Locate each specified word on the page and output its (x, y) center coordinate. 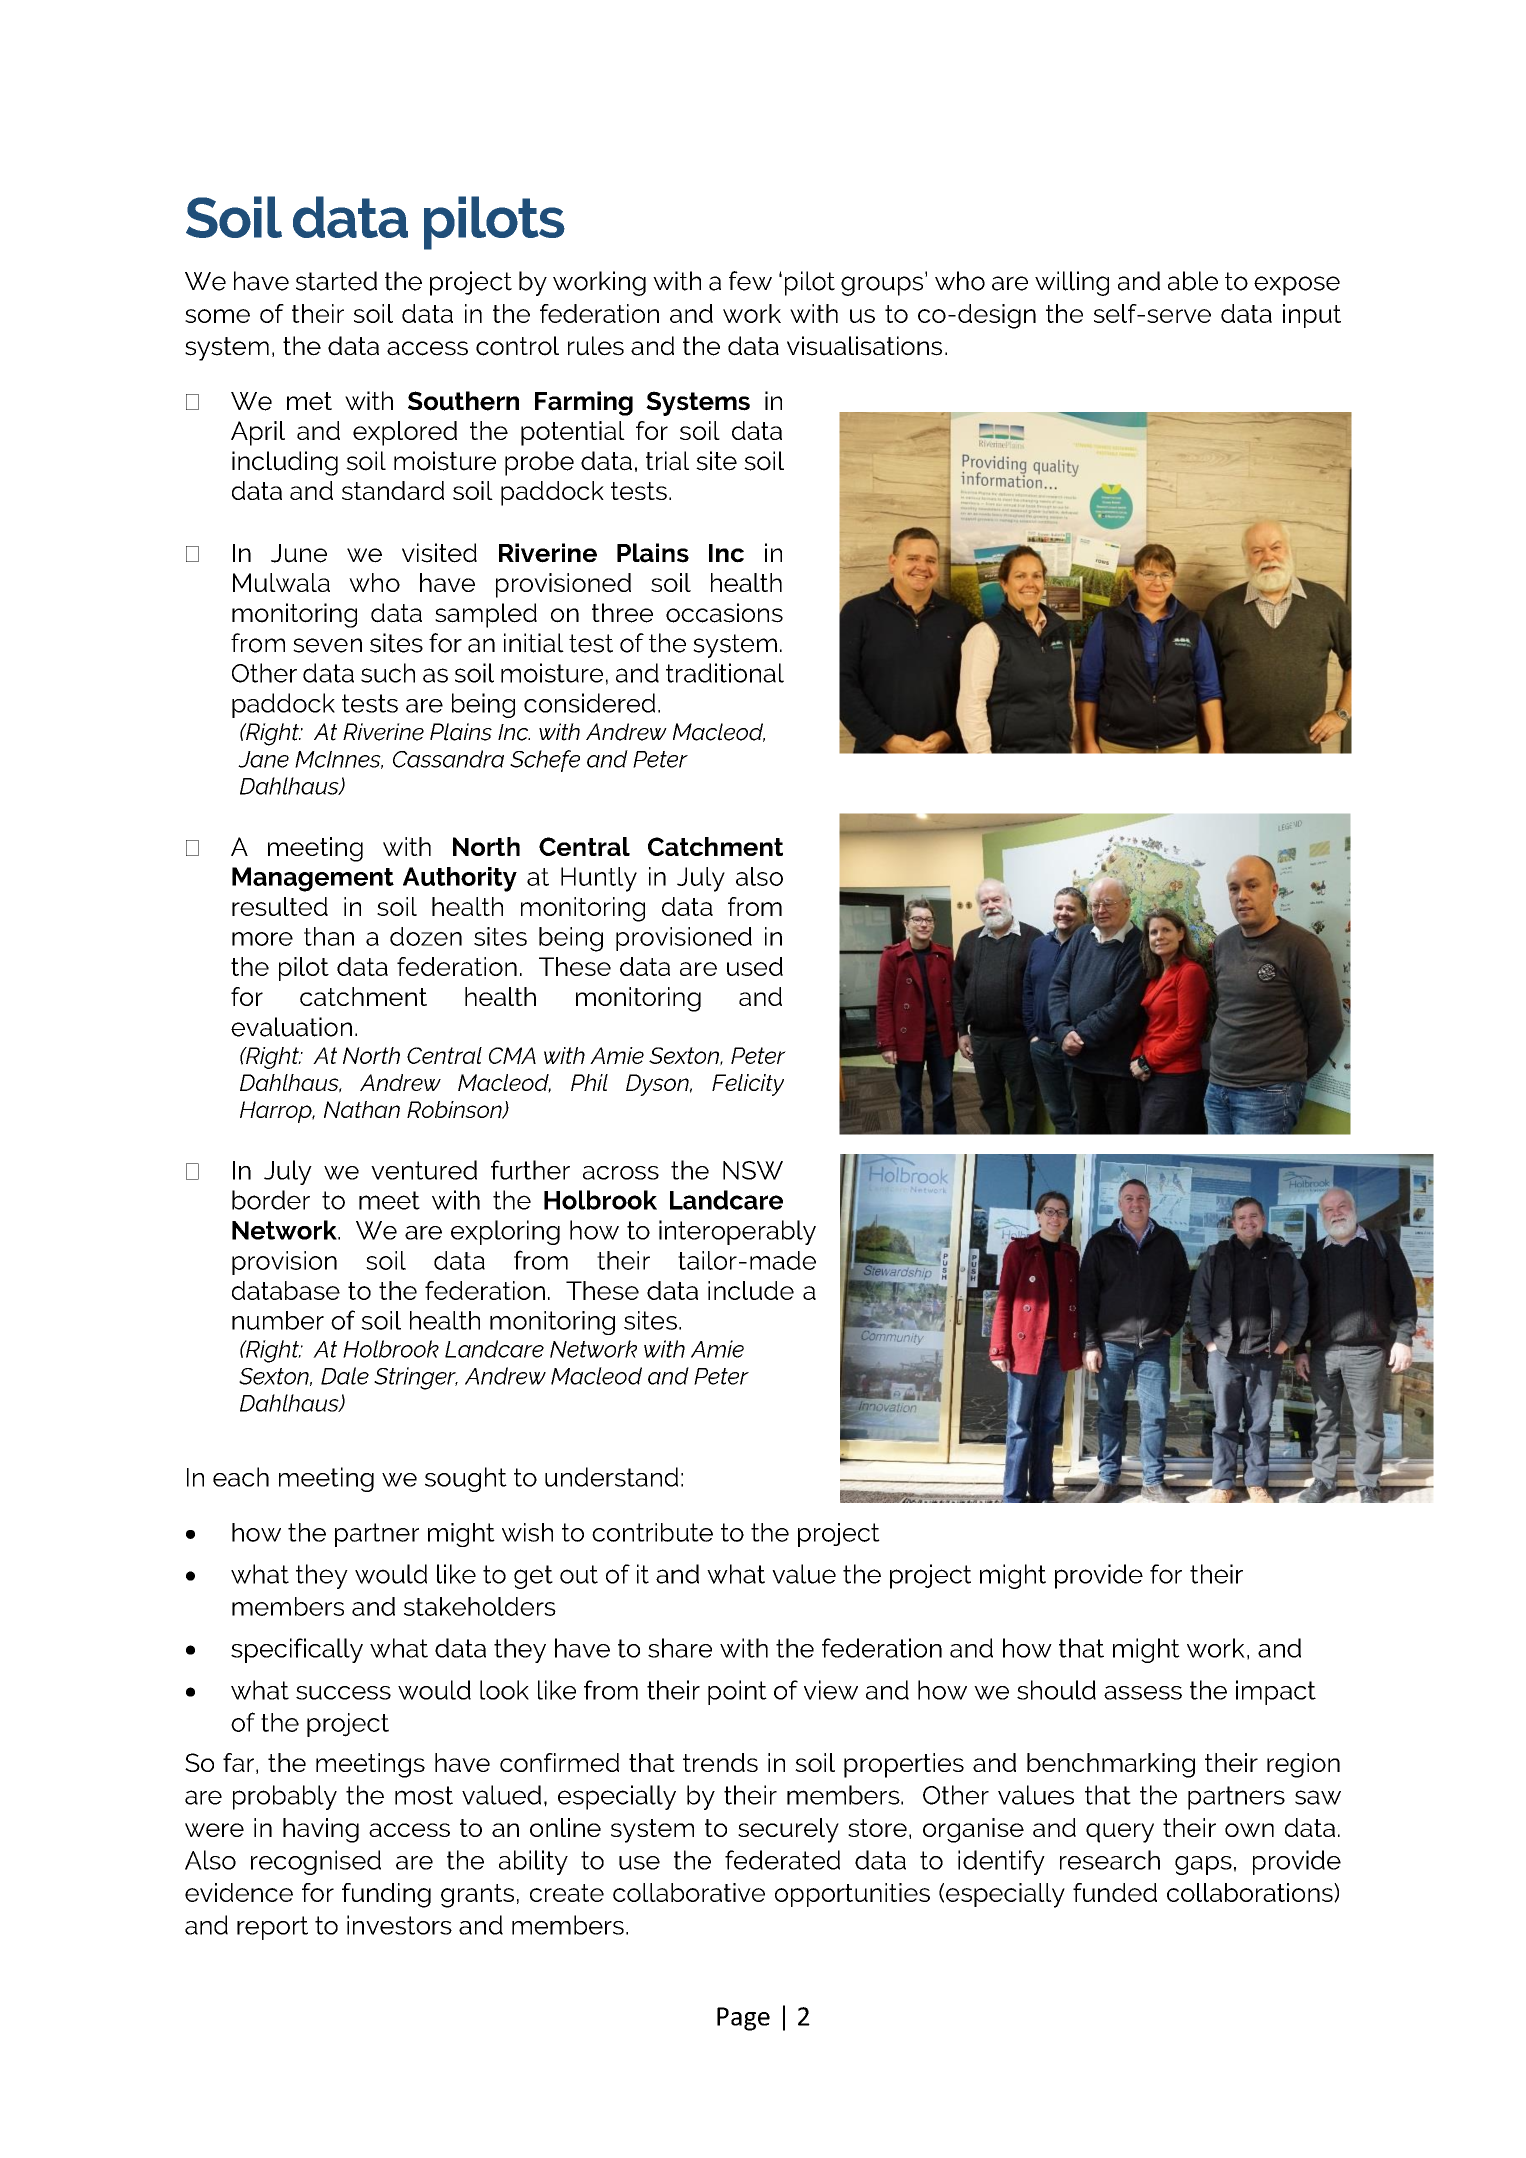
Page (743, 2019)
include (751, 1290)
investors (399, 1925)
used (755, 966)
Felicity (748, 1085)
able (1193, 281)
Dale (345, 1376)
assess (1143, 1693)
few (750, 281)
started (336, 281)
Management (313, 879)
